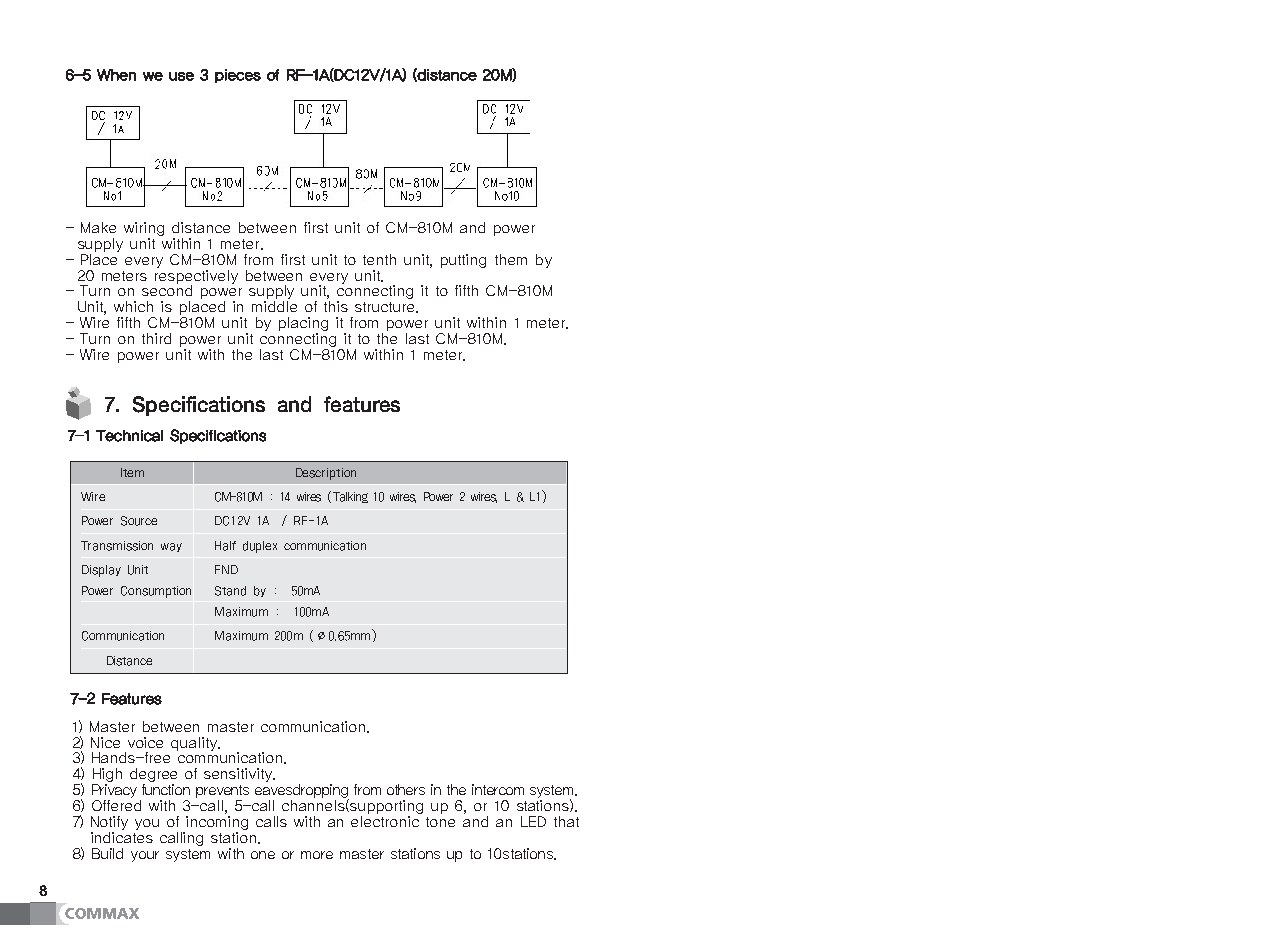 Image resolution: width=1288 pixels, height=944 pixels. I want to click on voice, so click(145, 742).
